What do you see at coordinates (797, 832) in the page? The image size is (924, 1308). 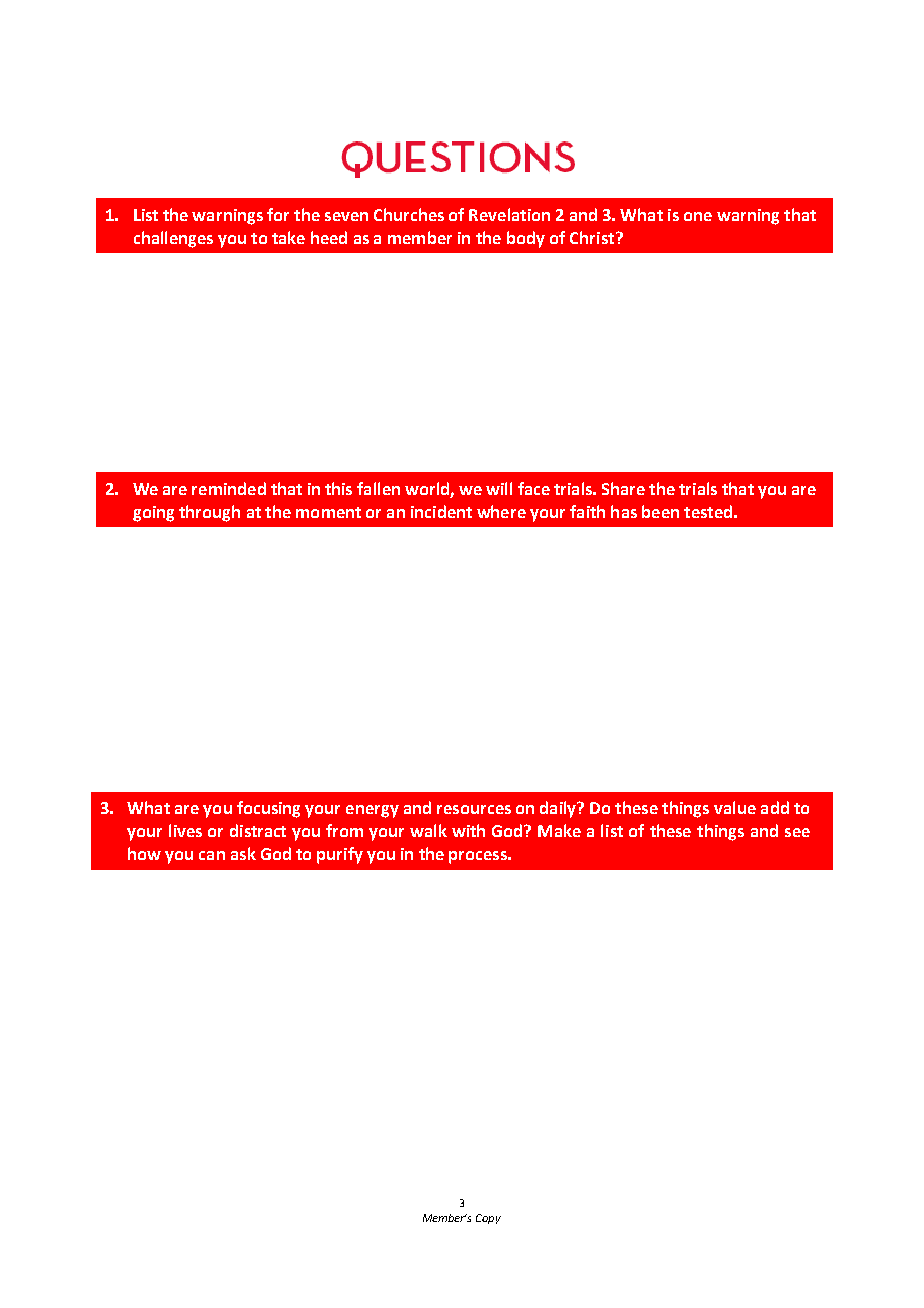 I see `see` at bounding box center [797, 832].
